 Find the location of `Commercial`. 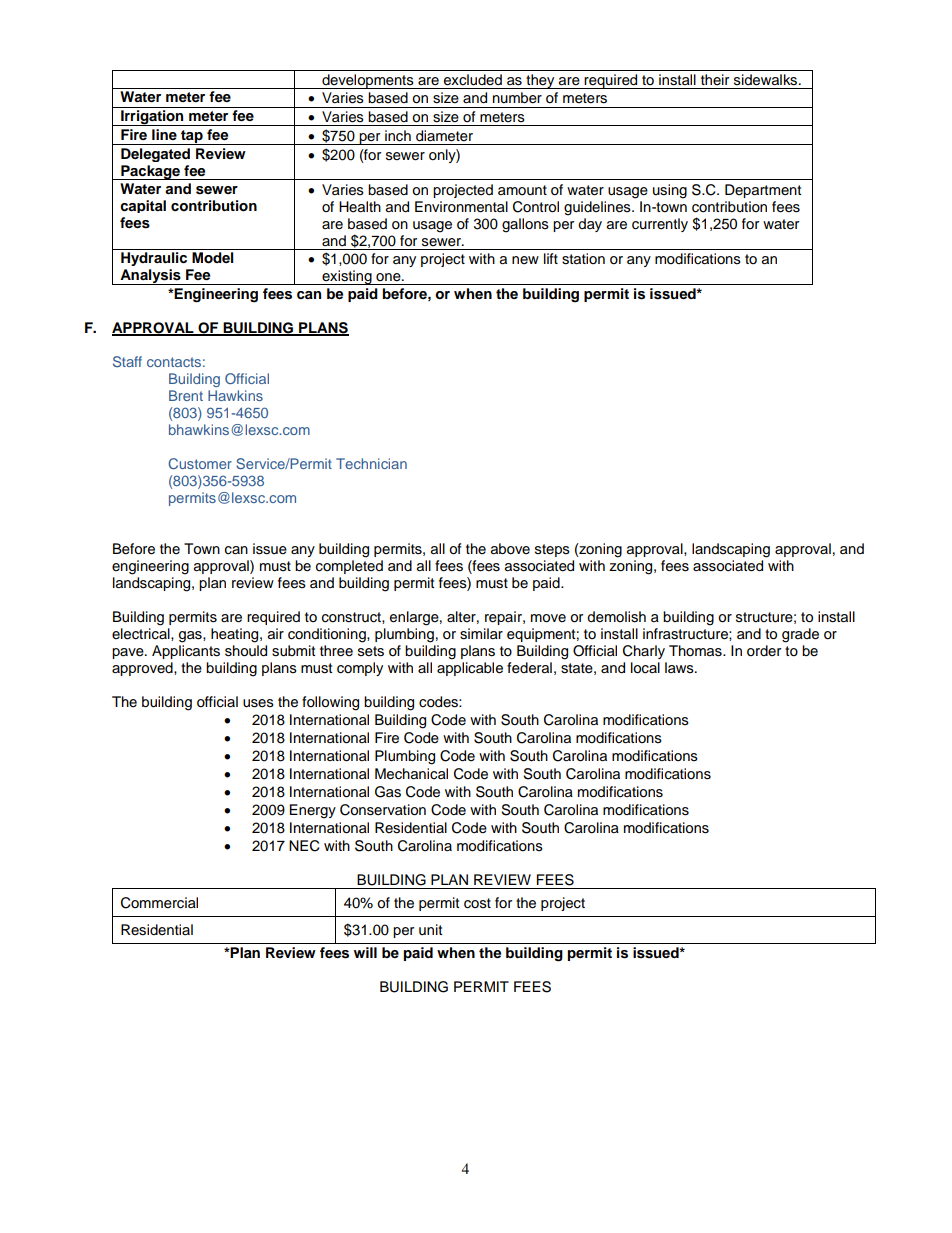

Commercial is located at coordinates (159, 903).
